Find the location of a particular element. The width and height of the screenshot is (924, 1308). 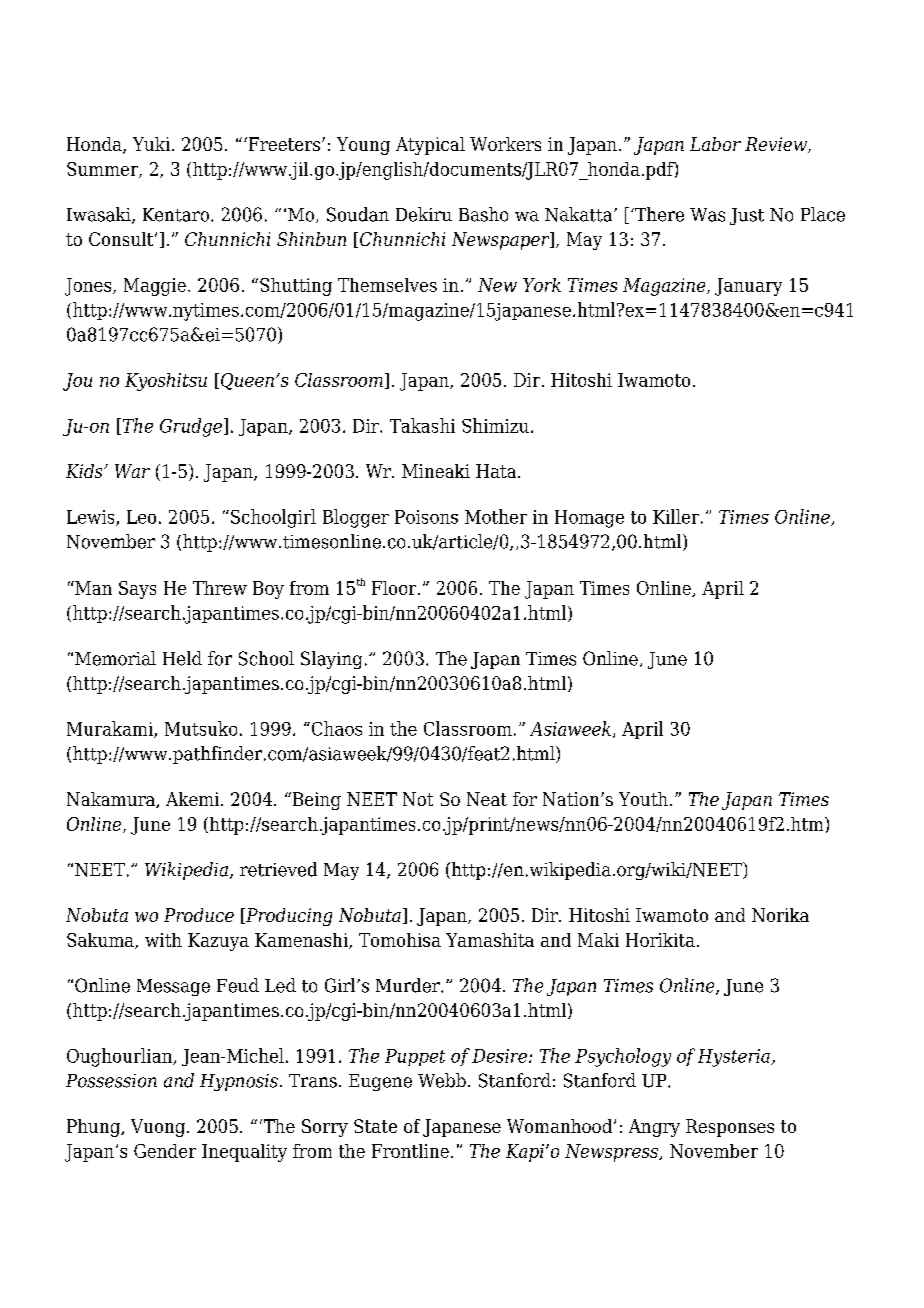

Atypical is located at coordinates (430, 146).
